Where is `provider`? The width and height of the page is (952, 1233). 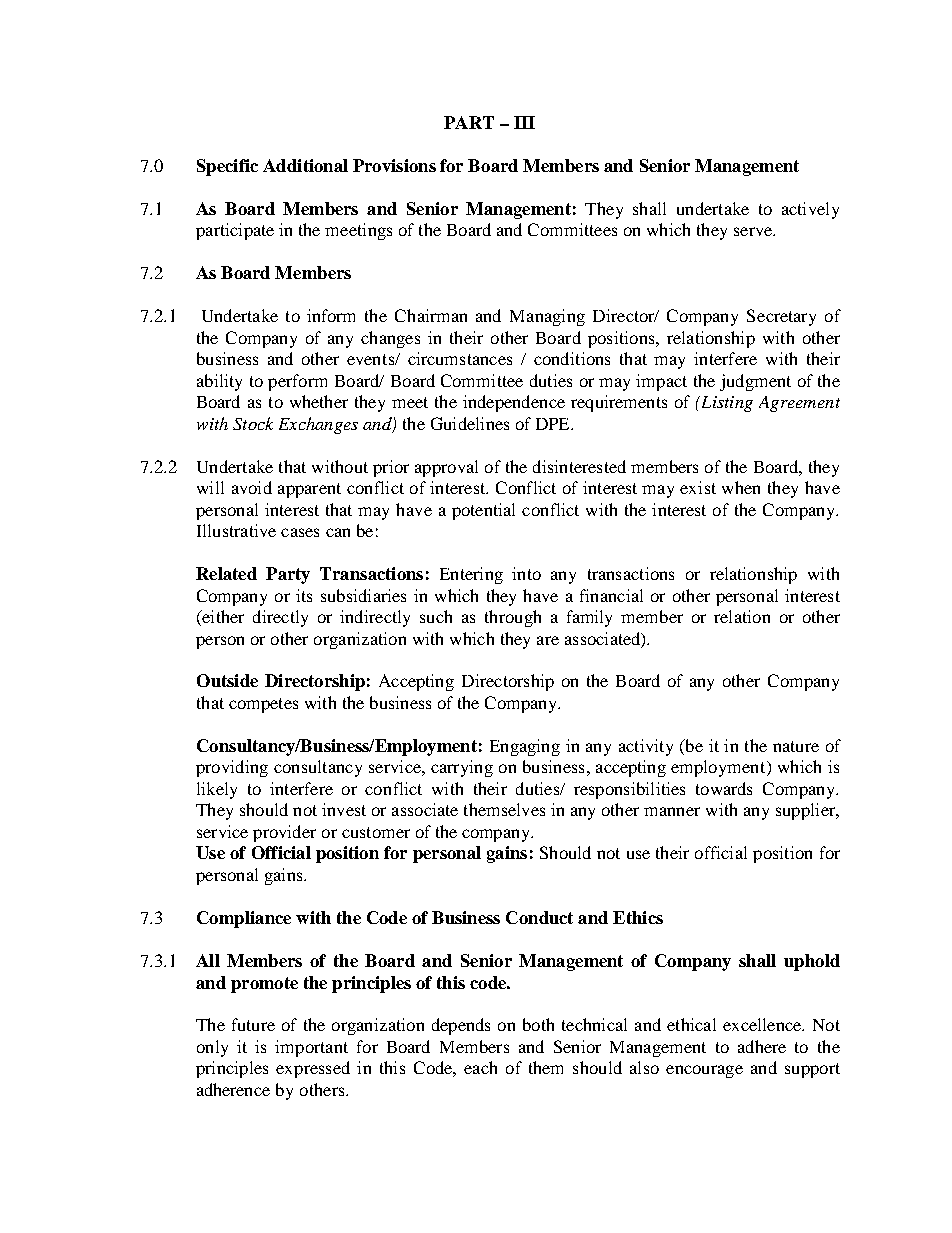
provider is located at coordinates (284, 833).
